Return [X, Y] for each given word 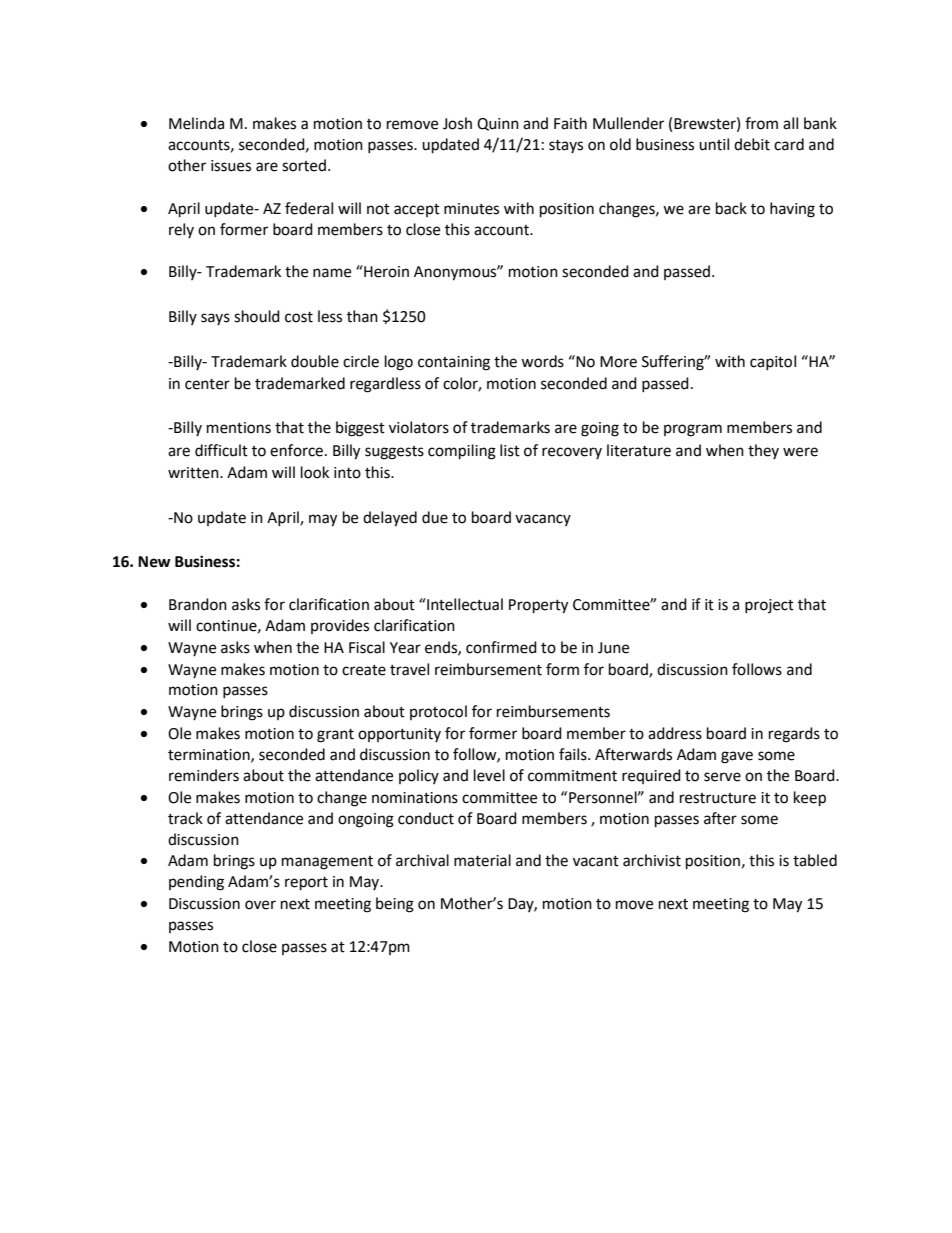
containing [454, 363]
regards [794, 735]
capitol [773, 362]
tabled [815, 860]
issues [231, 166]
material [482, 860]
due [435, 517]
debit [752, 144]
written [194, 473]
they [763, 451]
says [215, 319]
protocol [438, 712]
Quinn [498, 124]
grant [335, 736]
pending [196, 883]
